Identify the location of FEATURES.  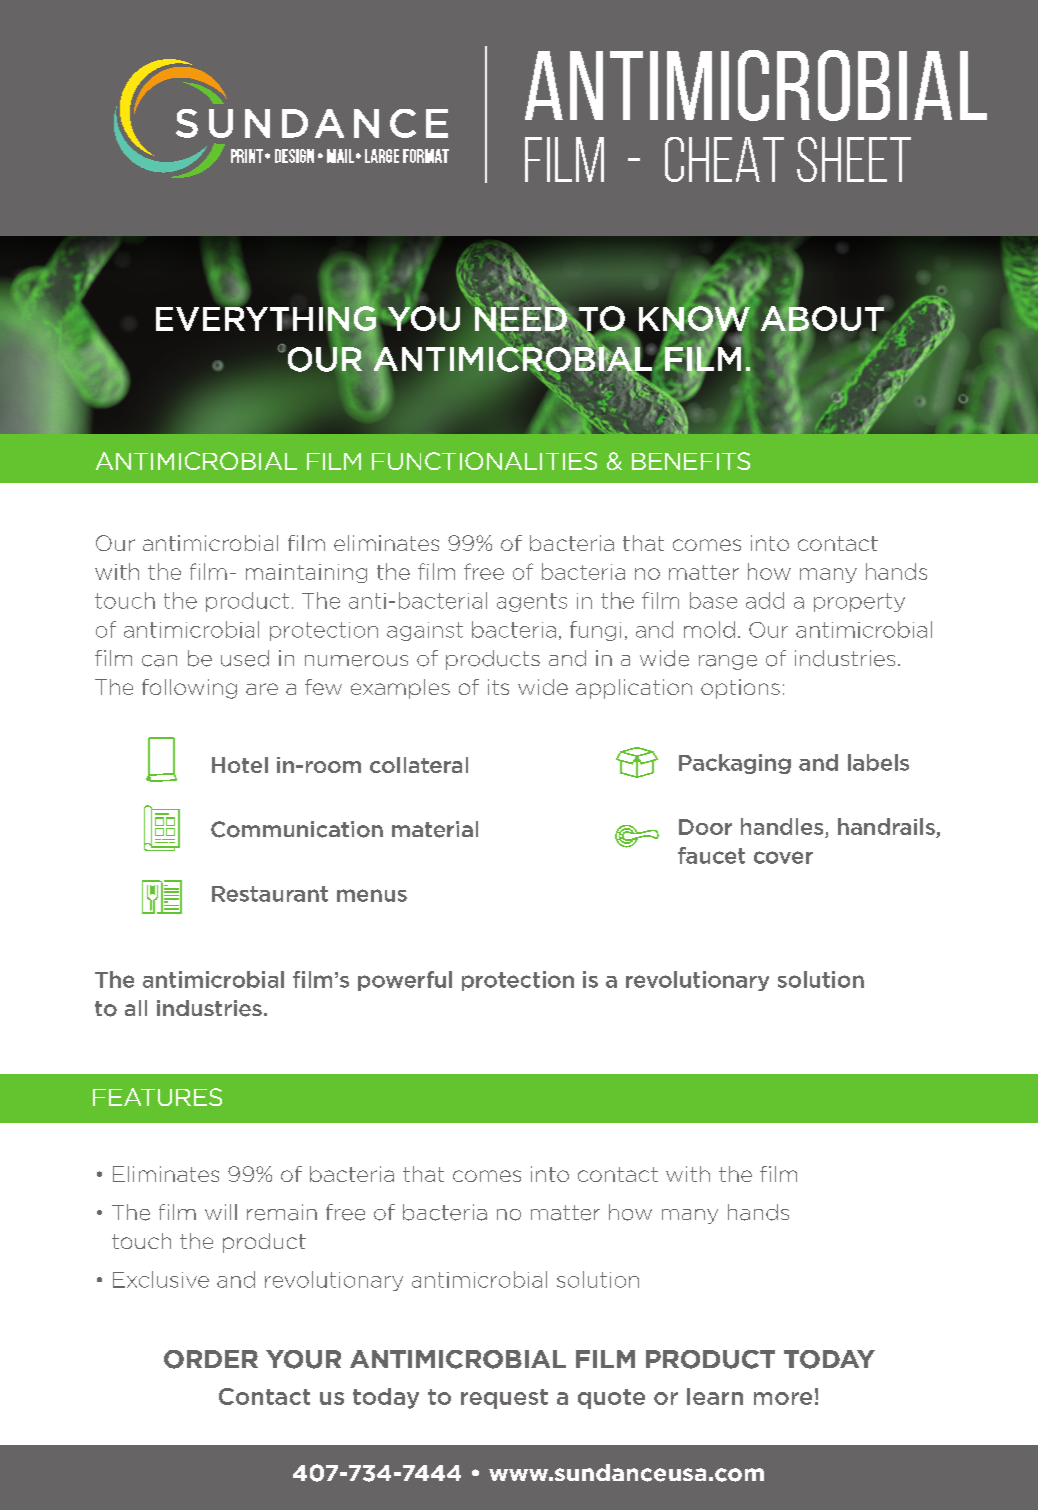
(157, 1097).
